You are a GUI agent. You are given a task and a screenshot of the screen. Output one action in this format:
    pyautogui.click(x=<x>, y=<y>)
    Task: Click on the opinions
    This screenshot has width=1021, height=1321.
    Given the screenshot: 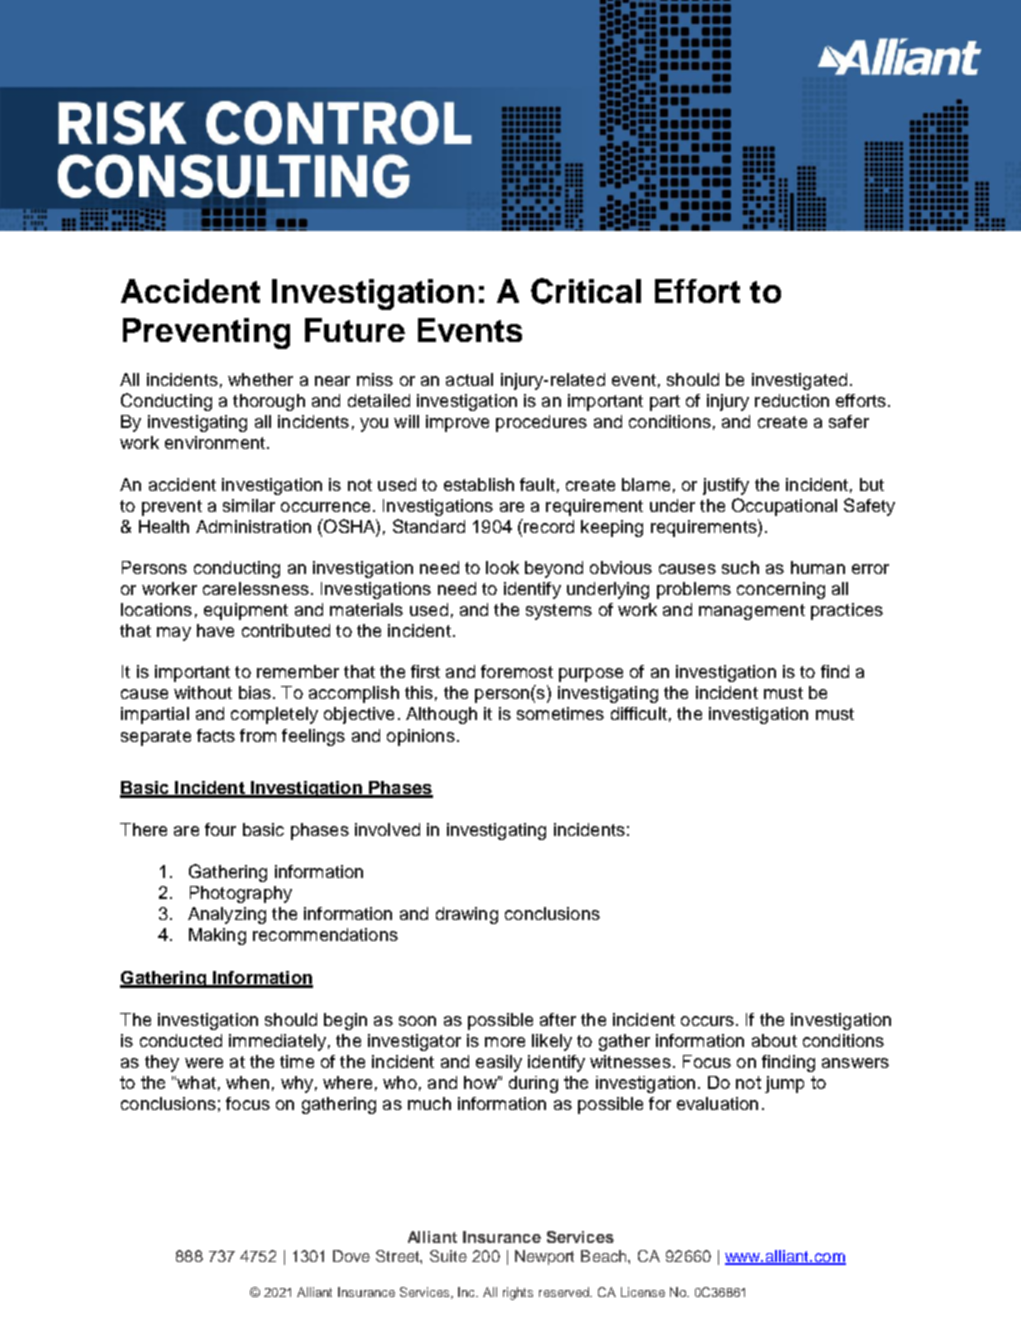 What is the action you would take?
    pyautogui.click(x=421, y=737)
